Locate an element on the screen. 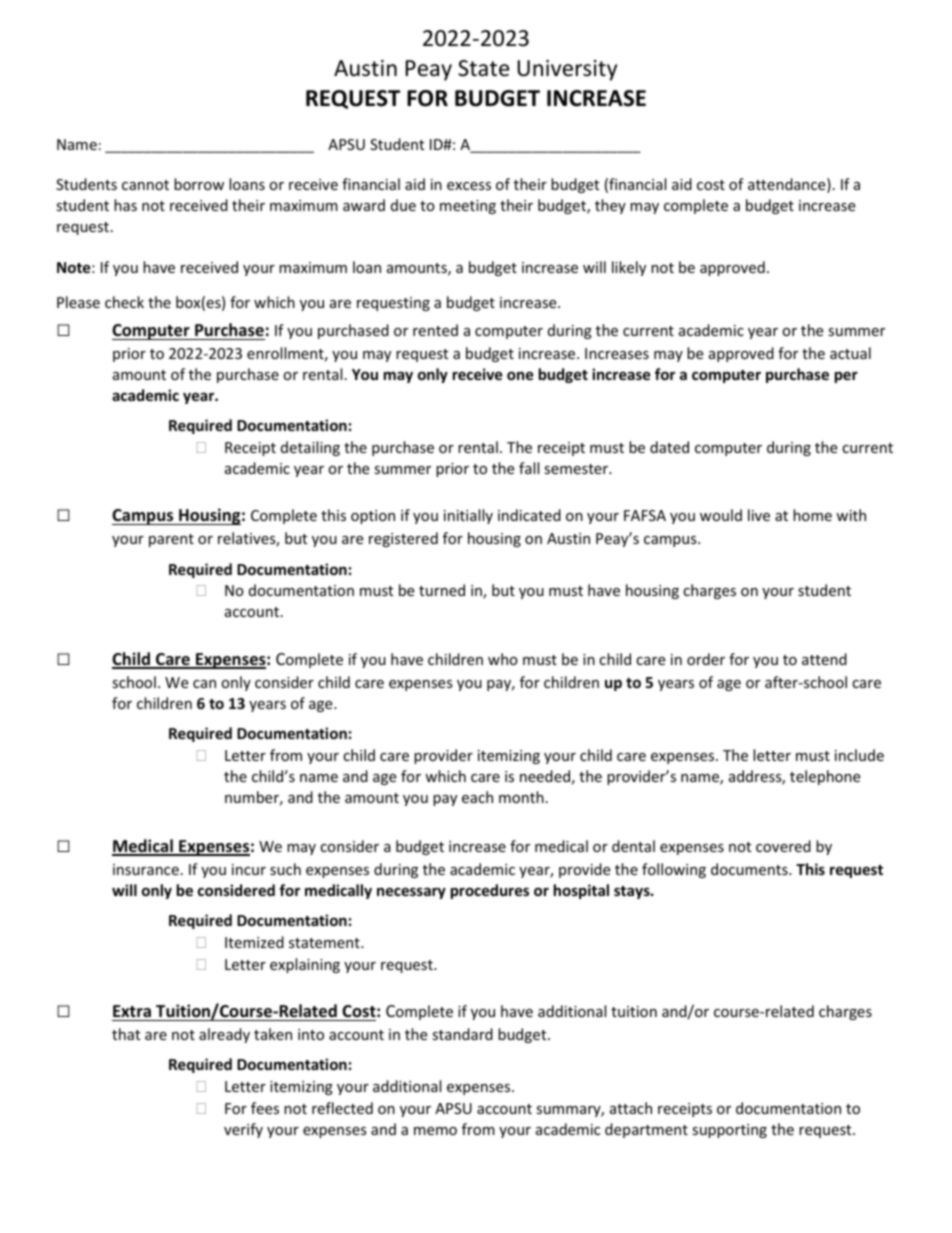  University is located at coordinates (567, 70).
